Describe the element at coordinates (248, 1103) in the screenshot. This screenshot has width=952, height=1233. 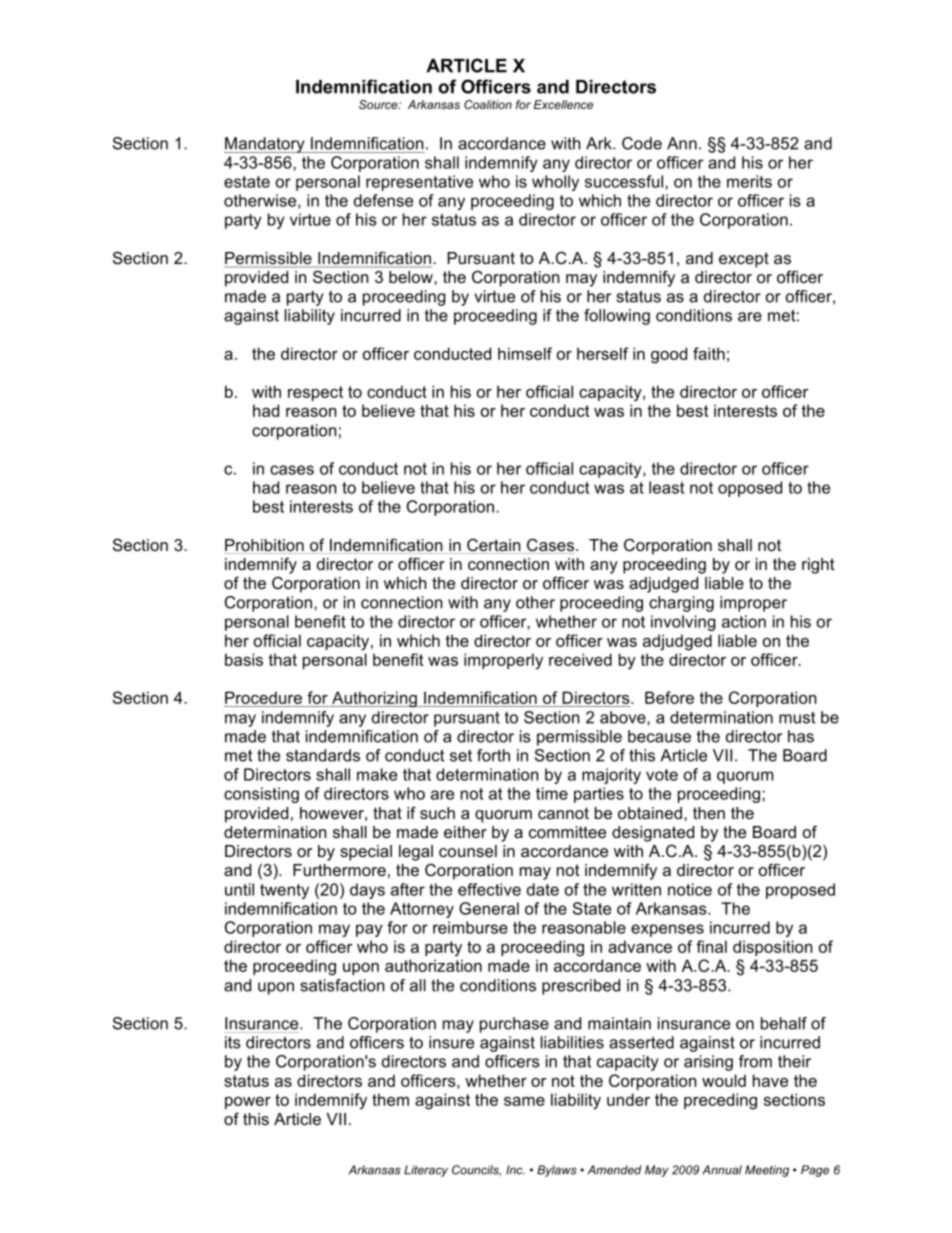
I see `power` at that location.
